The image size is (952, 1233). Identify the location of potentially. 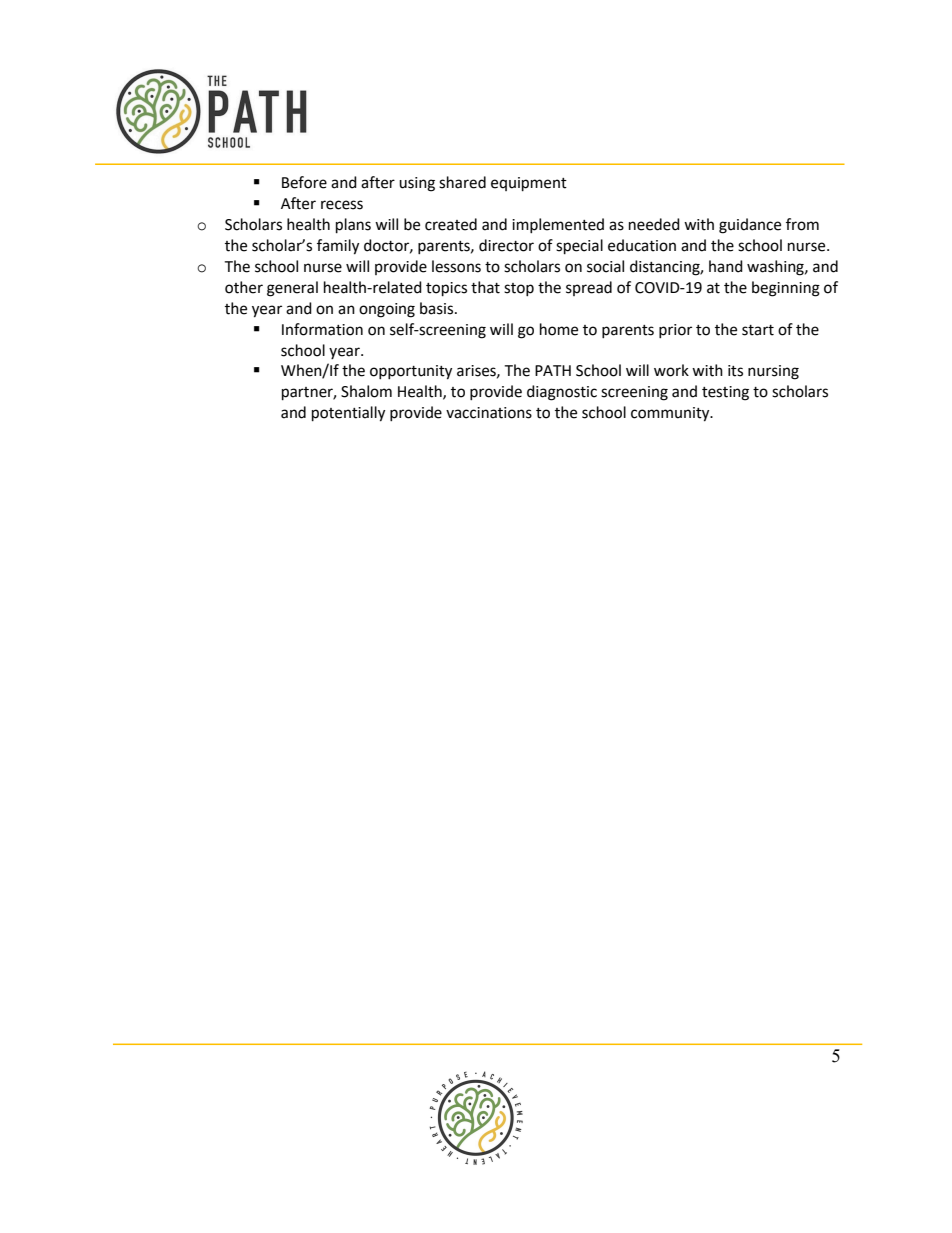
(348, 414).
